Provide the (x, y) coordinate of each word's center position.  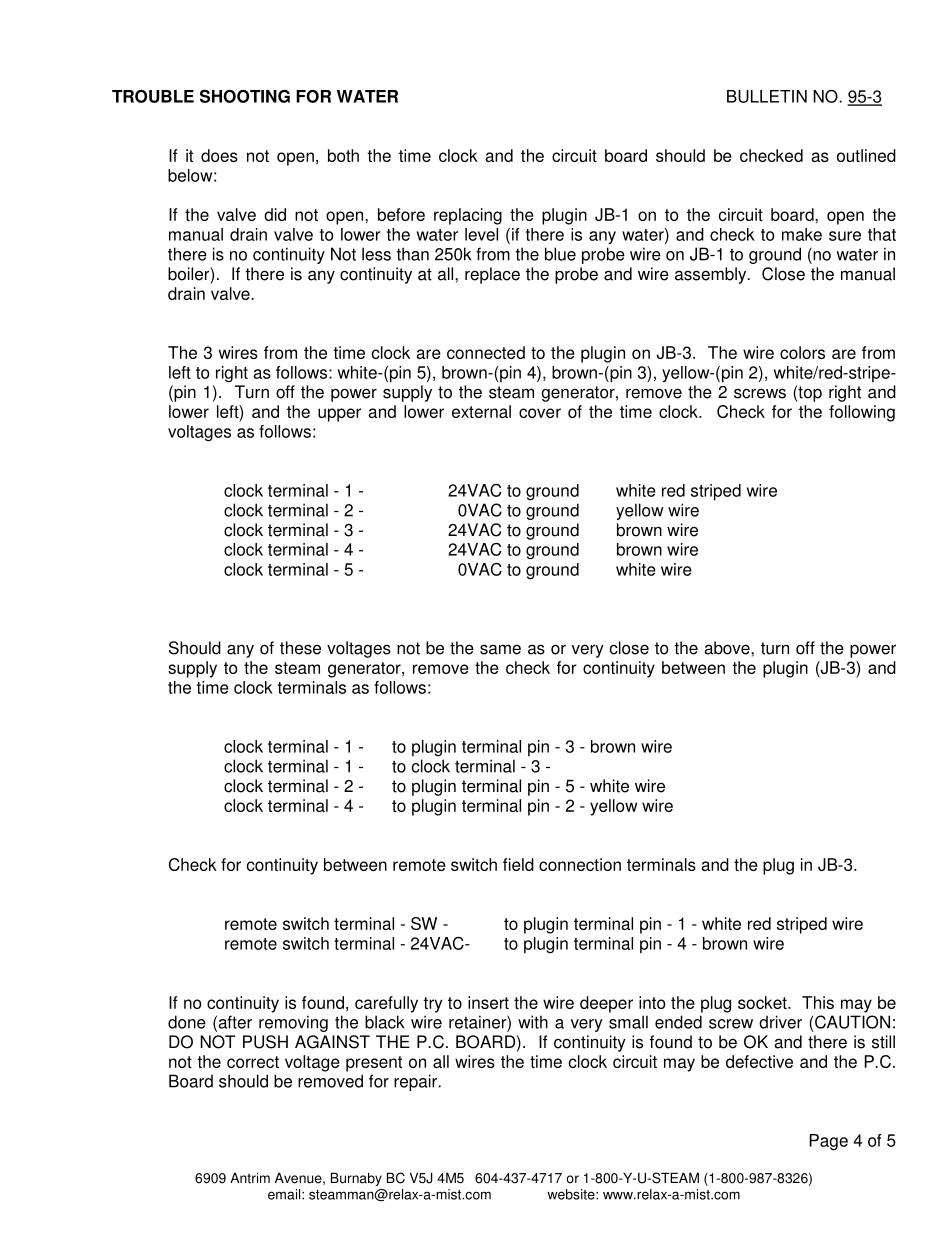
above (728, 648)
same (500, 649)
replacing (468, 216)
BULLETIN (767, 96)
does (219, 155)
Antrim (250, 1178)
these (300, 648)
